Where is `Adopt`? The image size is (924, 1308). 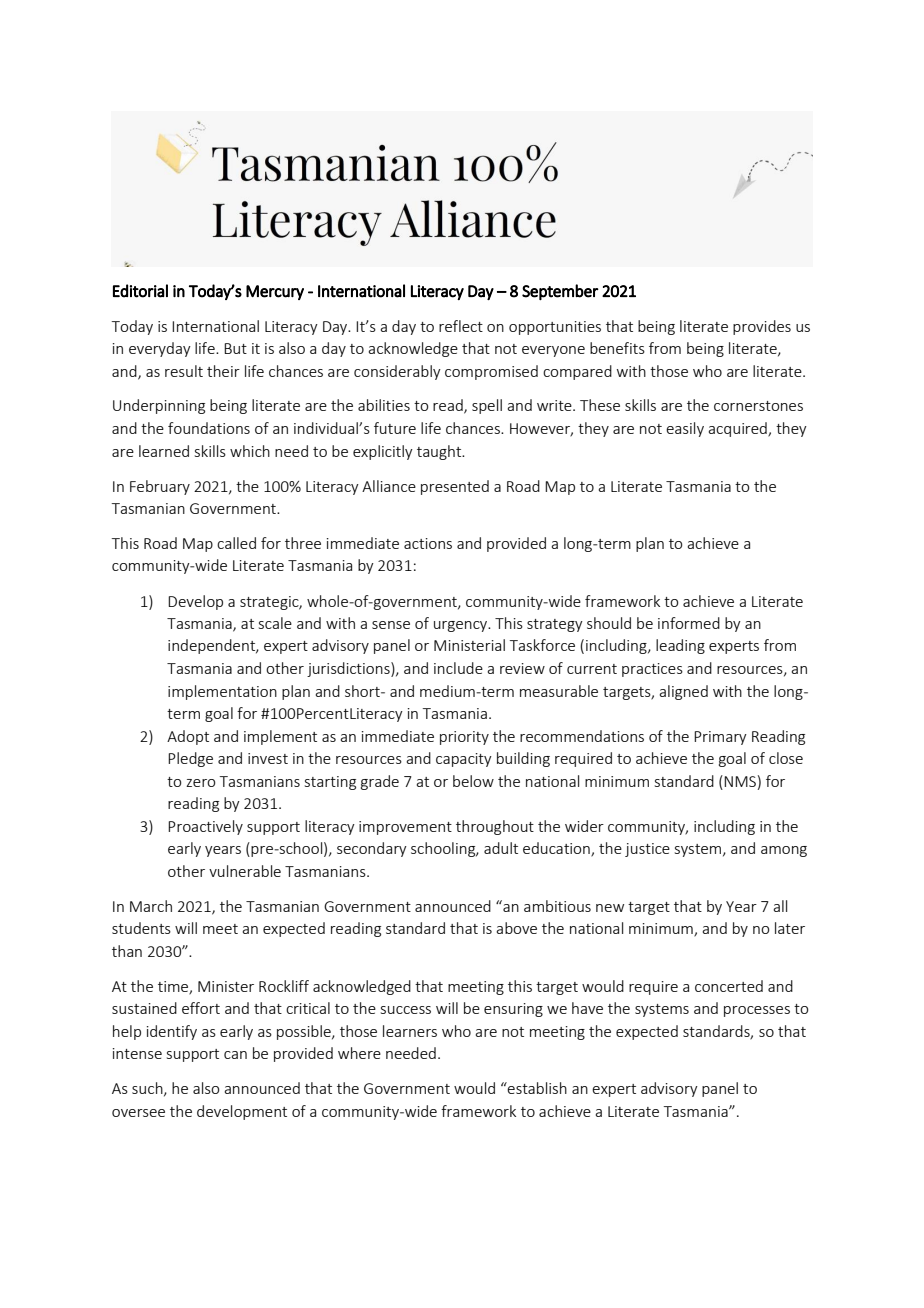 Adopt is located at coordinates (188, 737).
